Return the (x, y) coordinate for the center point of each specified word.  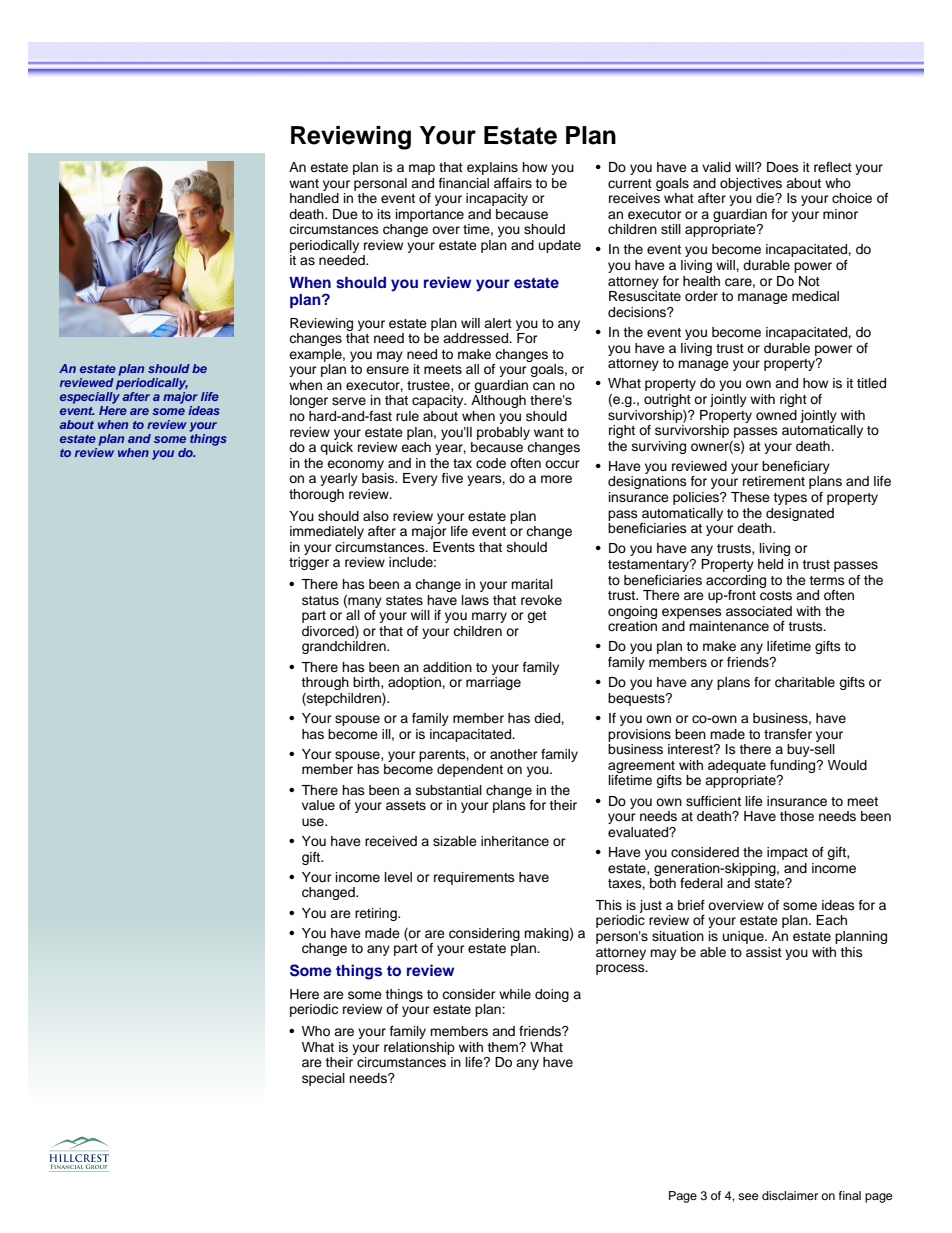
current (630, 183)
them (503, 1047)
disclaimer (790, 1195)
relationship (419, 1048)
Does (783, 167)
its (384, 214)
